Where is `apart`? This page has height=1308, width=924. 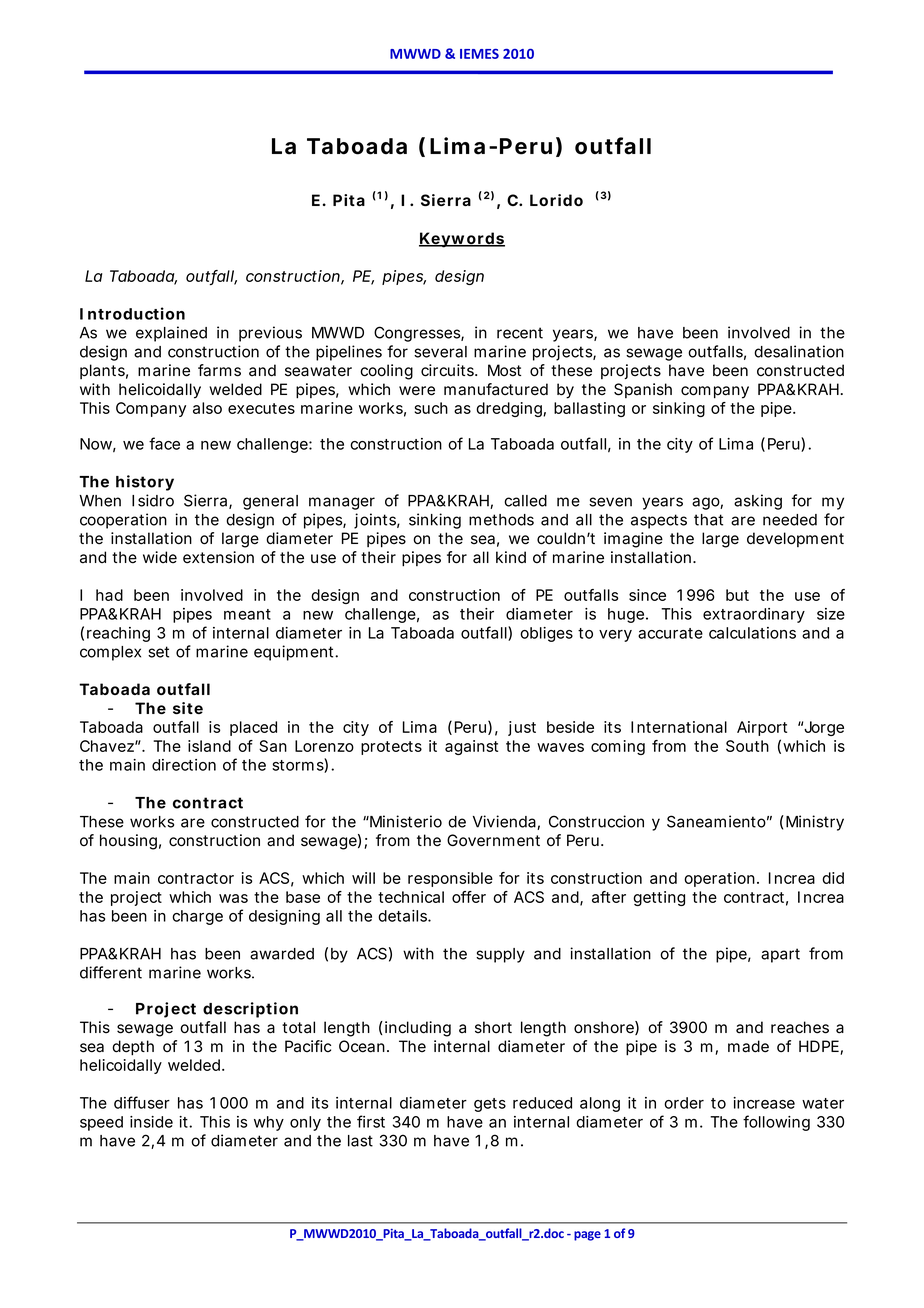
apart is located at coordinates (780, 955).
